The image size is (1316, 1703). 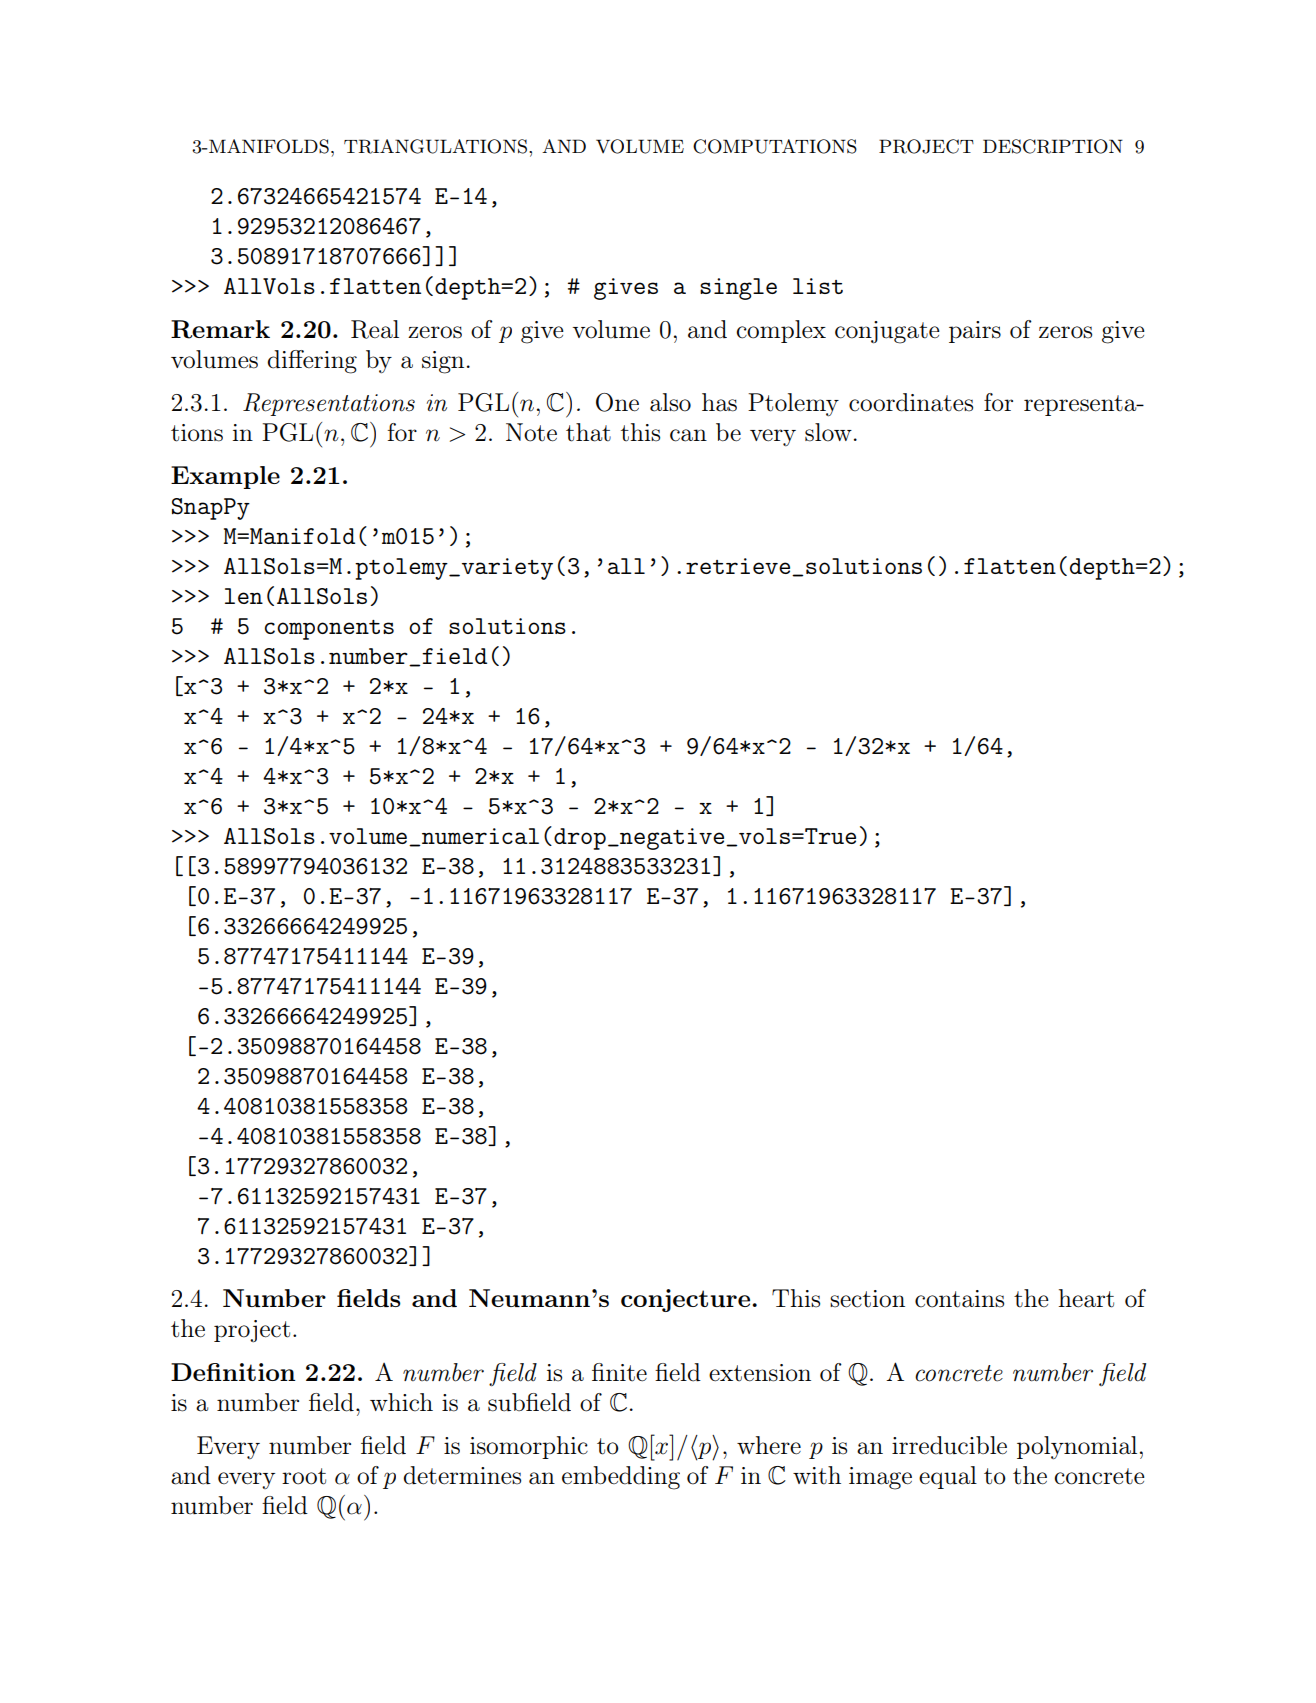 What do you see at coordinates (949, 1445) in the page?
I see `irreducible` at bounding box center [949, 1445].
